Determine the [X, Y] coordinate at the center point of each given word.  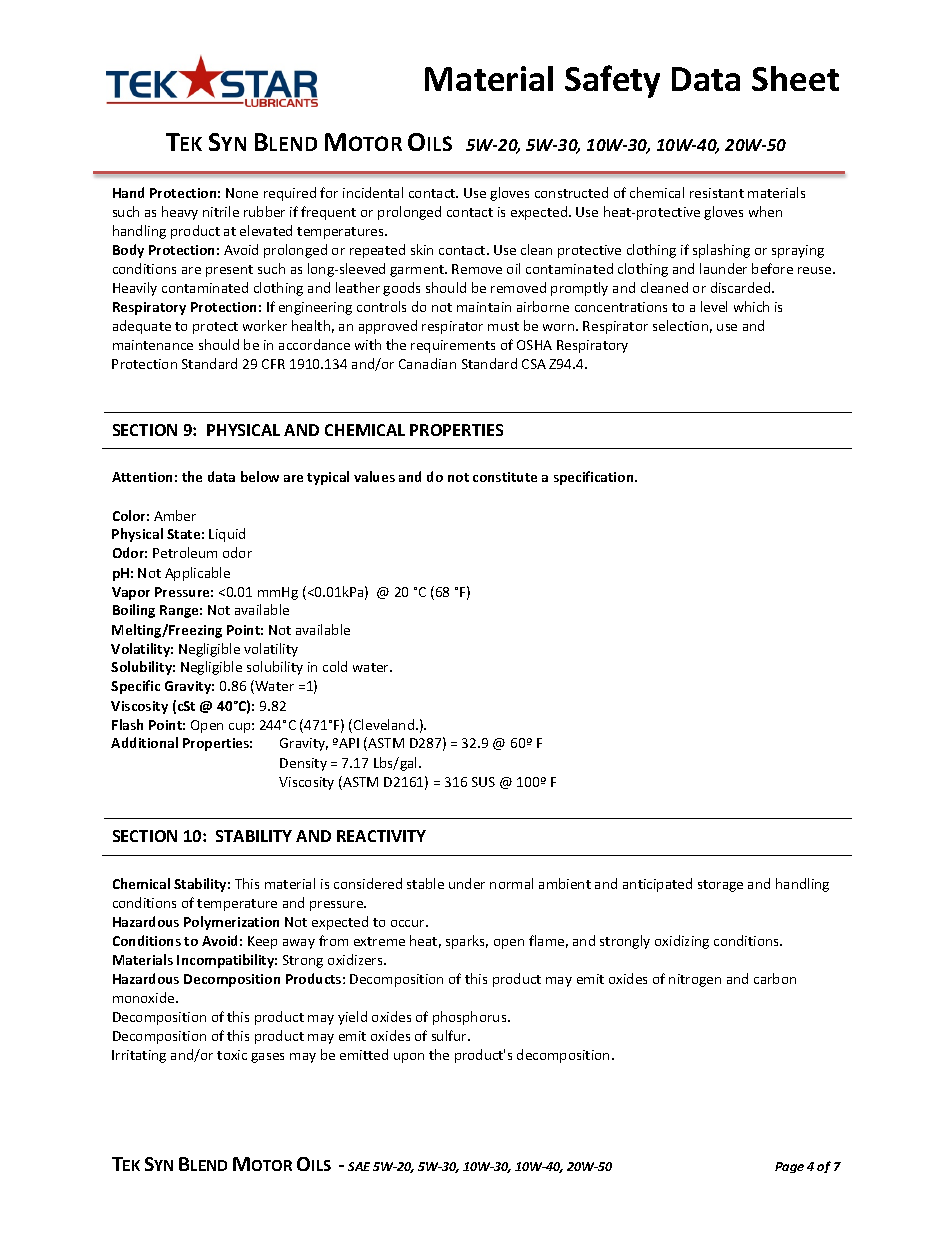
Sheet [795, 78]
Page [789, 1167]
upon [409, 1058]
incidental [373, 192]
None [242, 193]
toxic [232, 1055]
